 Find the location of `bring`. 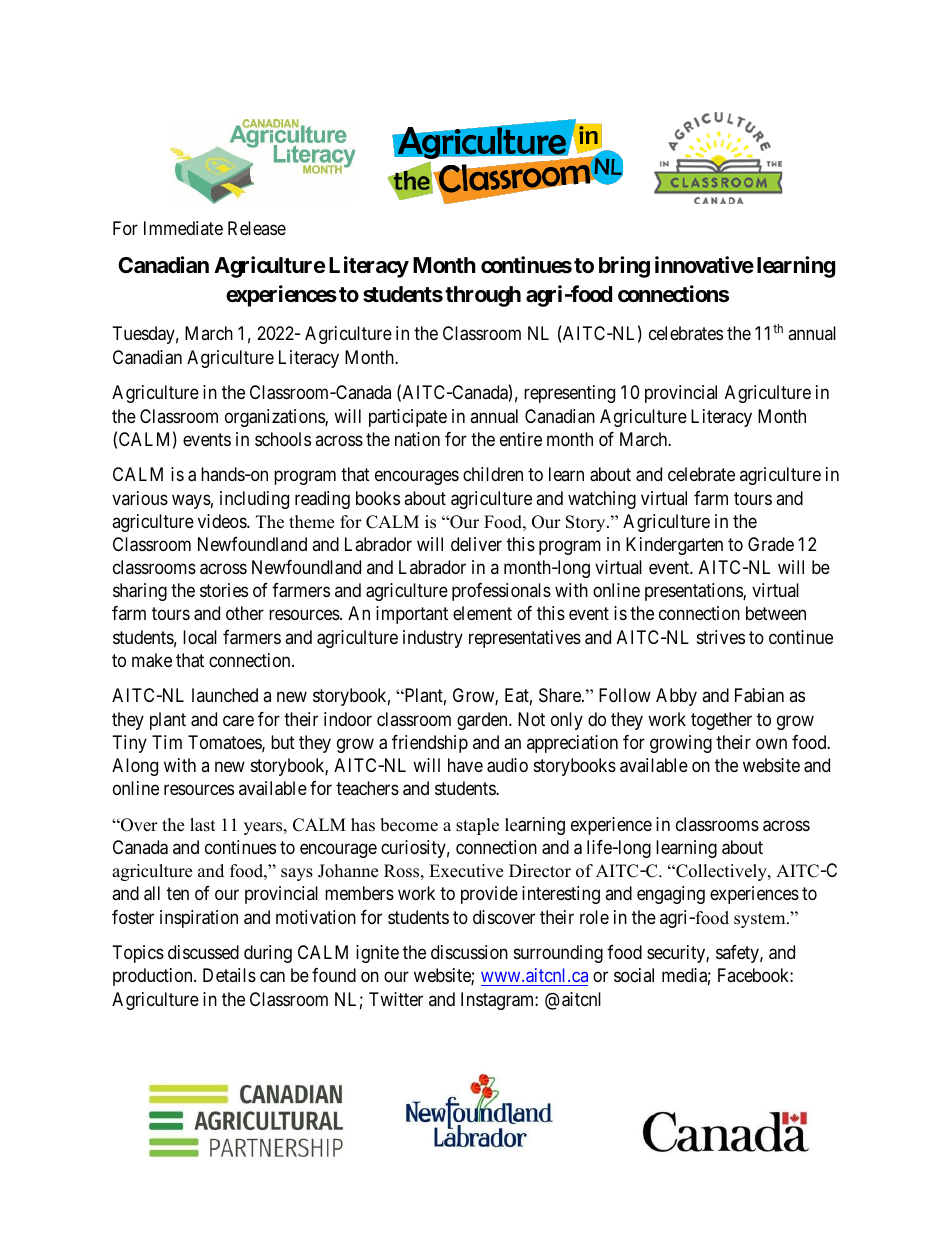

bring is located at coordinates (624, 267).
